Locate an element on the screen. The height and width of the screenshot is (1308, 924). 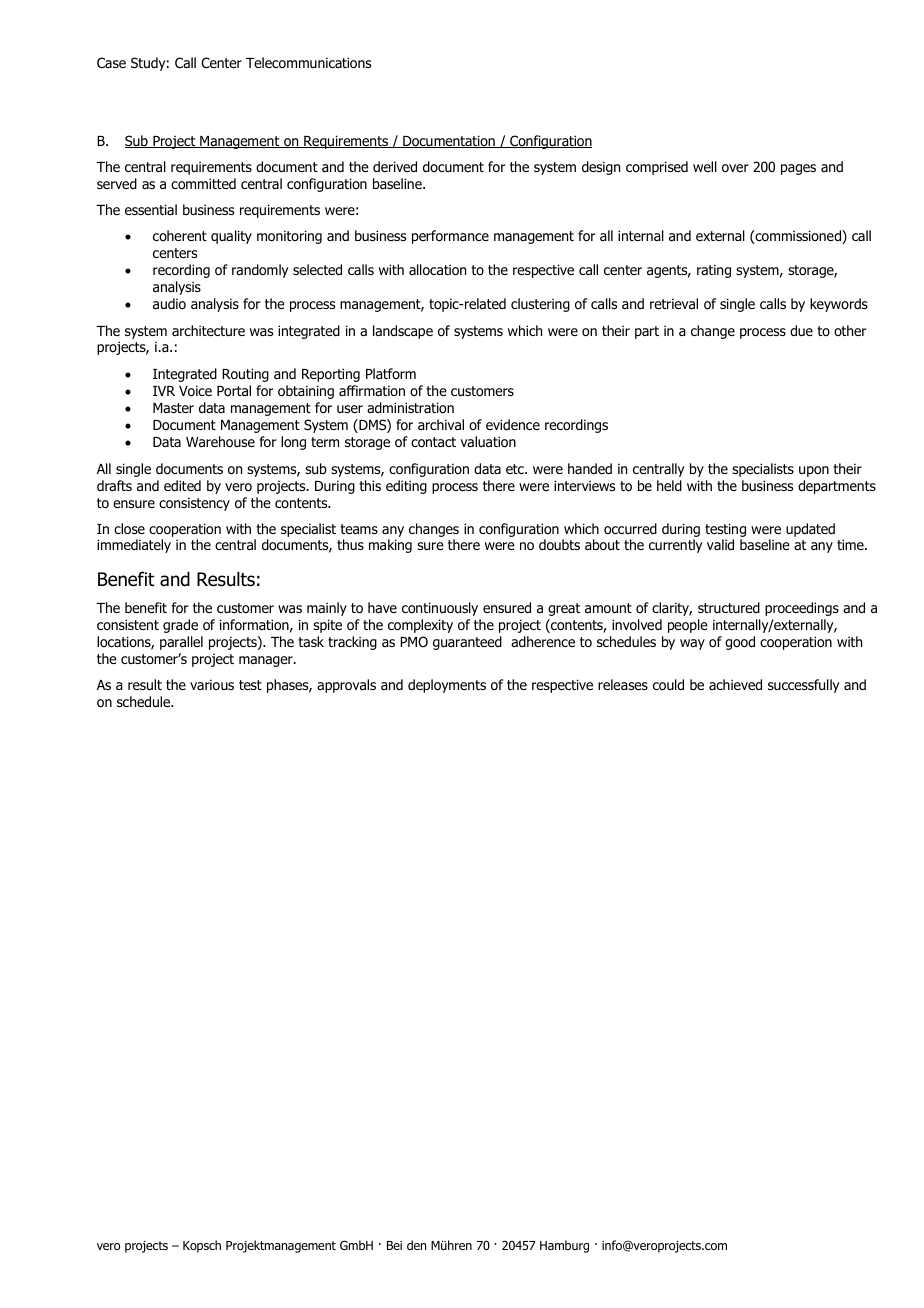
evidence is located at coordinates (513, 424).
